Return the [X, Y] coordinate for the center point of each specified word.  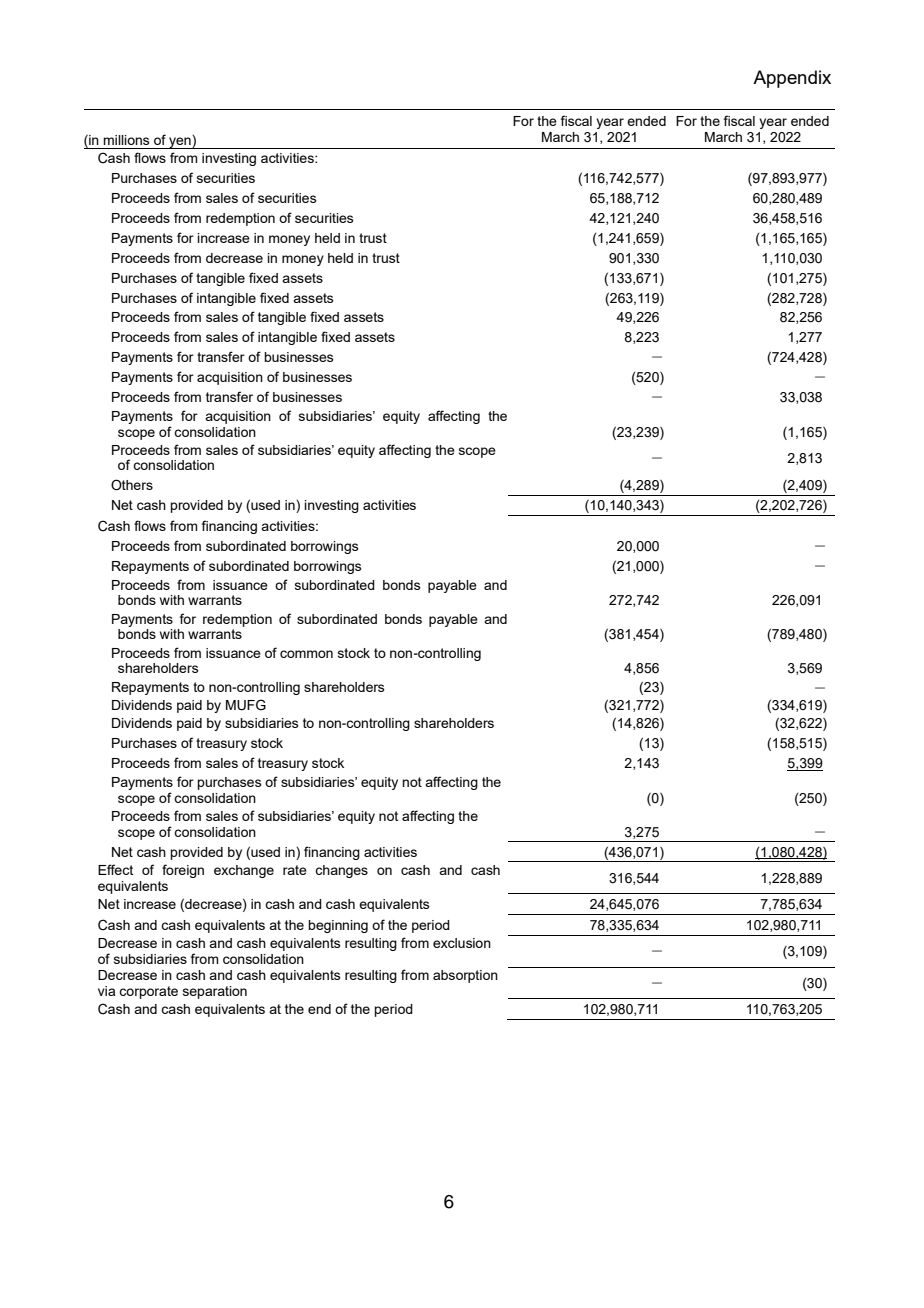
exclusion [462, 943]
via [106, 991]
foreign [183, 871]
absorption [465, 976]
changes [341, 871]
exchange [244, 871]
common [306, 654]
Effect [115, 869]
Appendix [792, 79]
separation [215, 992]
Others [132, 485]
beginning [338, 926]
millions [126, 140]
